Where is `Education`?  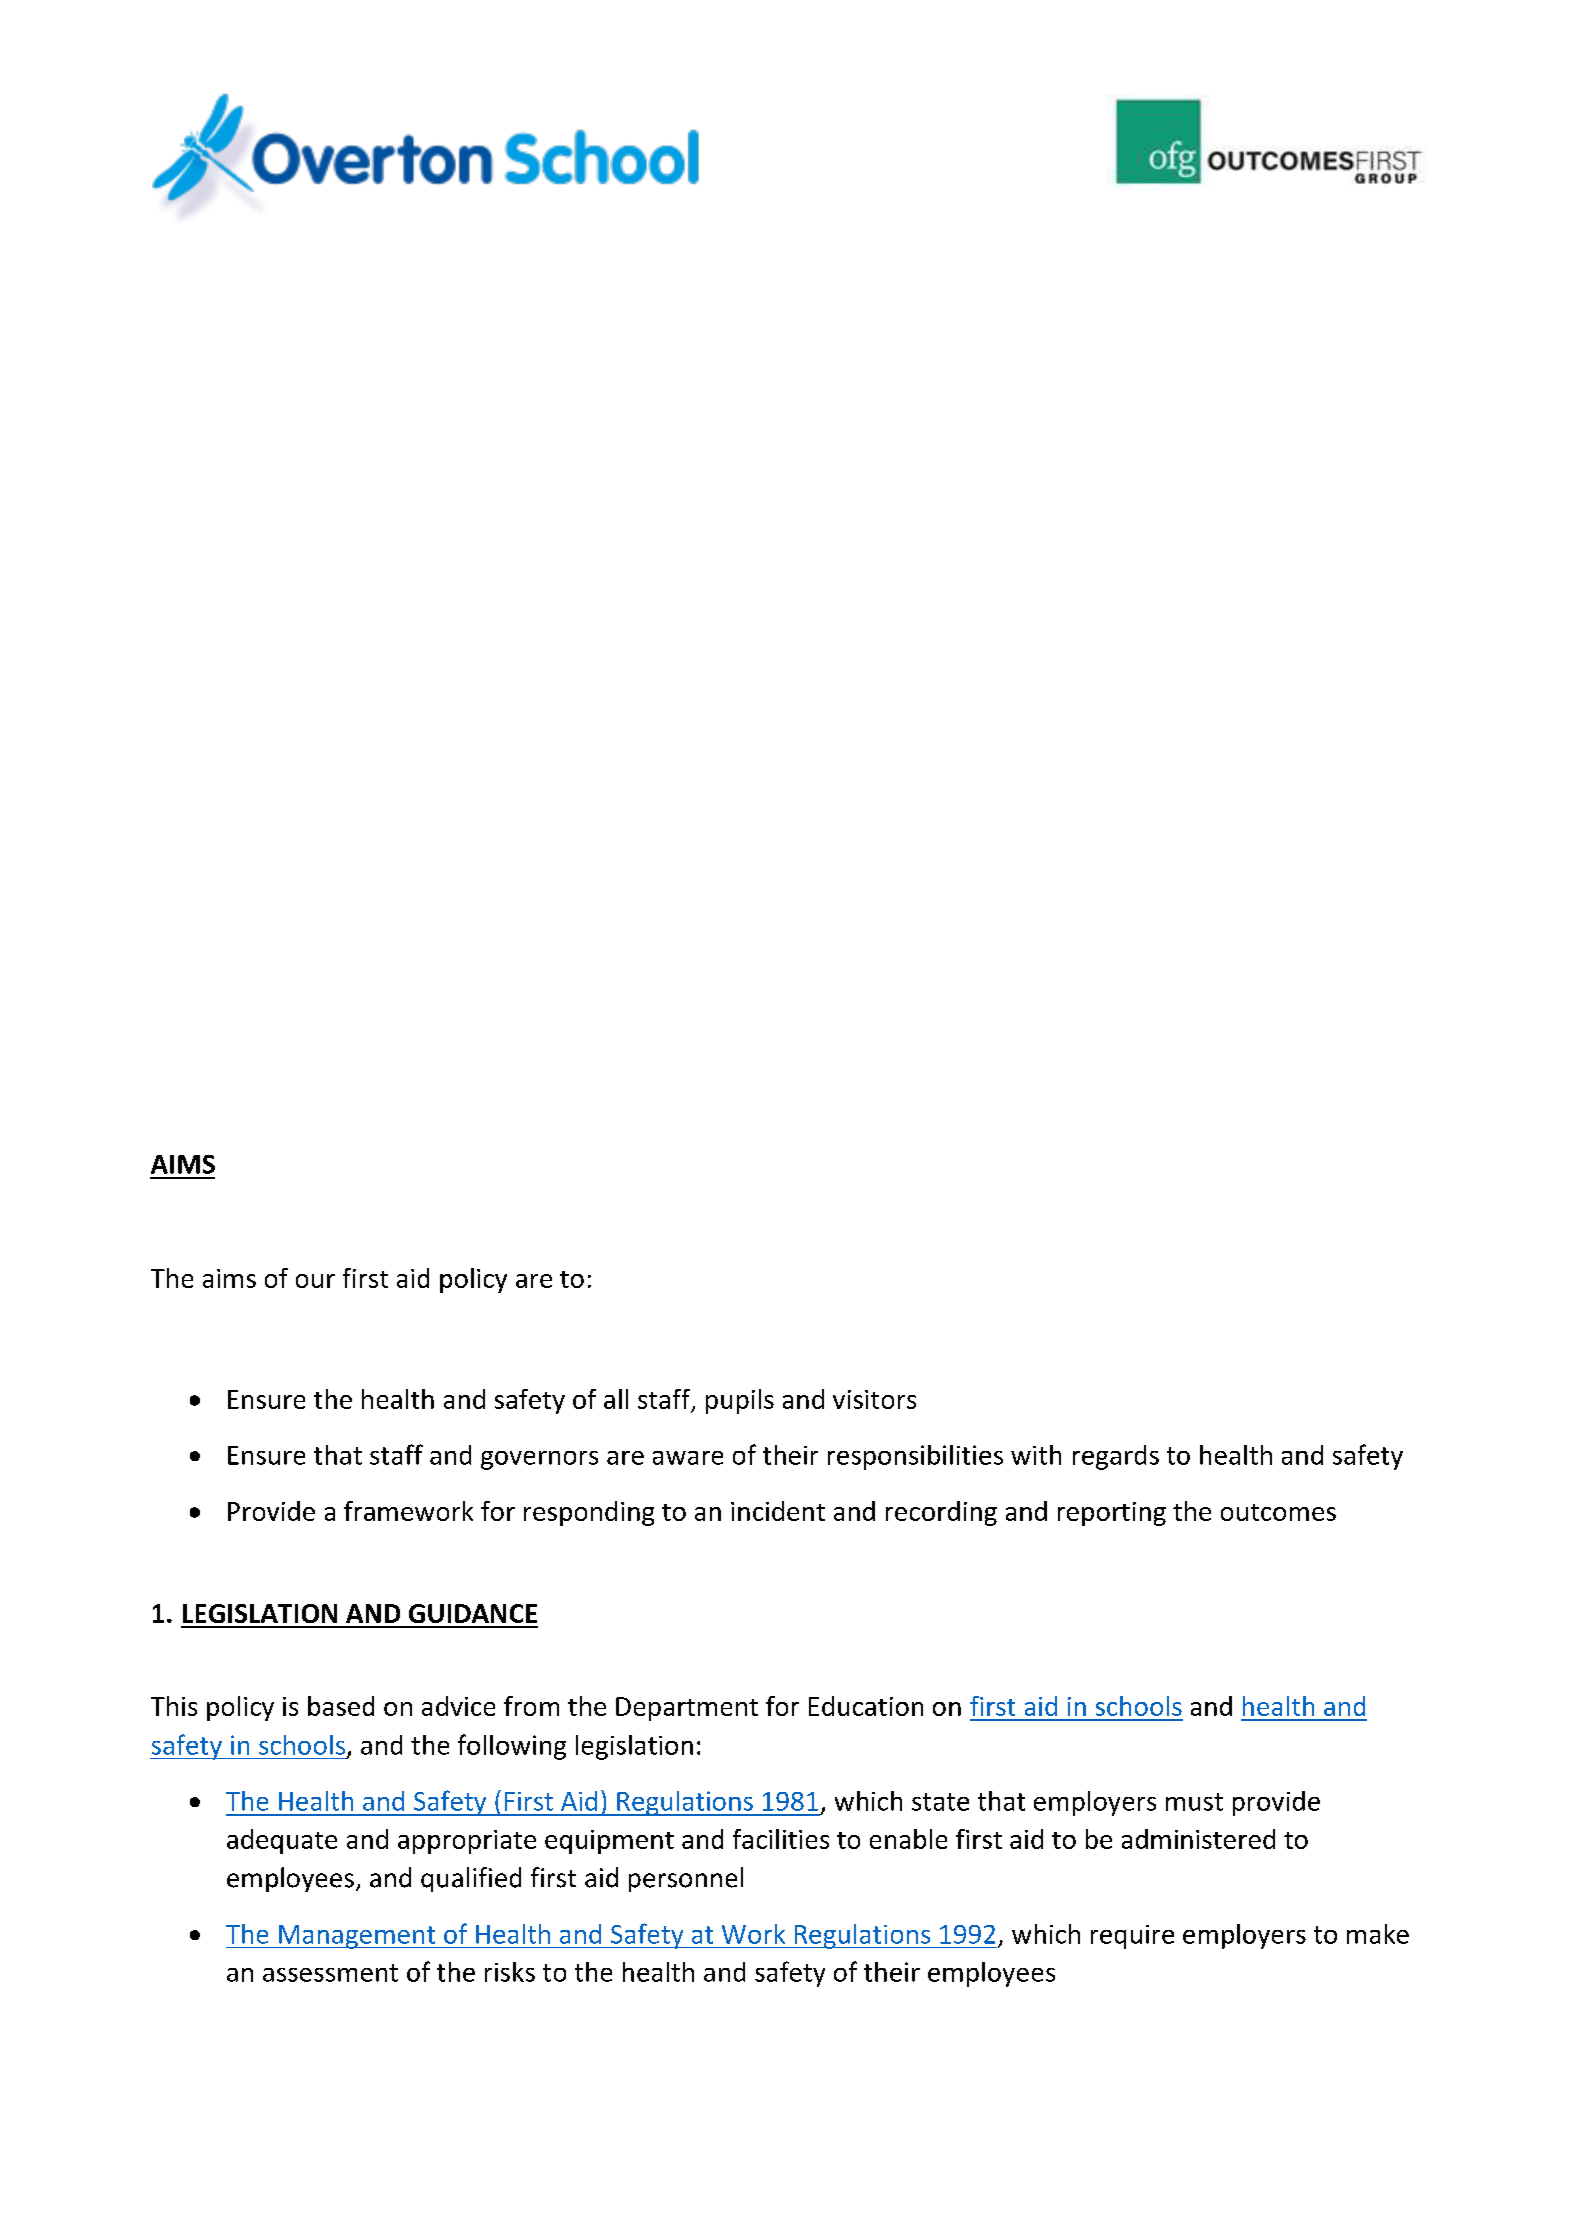 Education is located at coordinates (866, 1706).
